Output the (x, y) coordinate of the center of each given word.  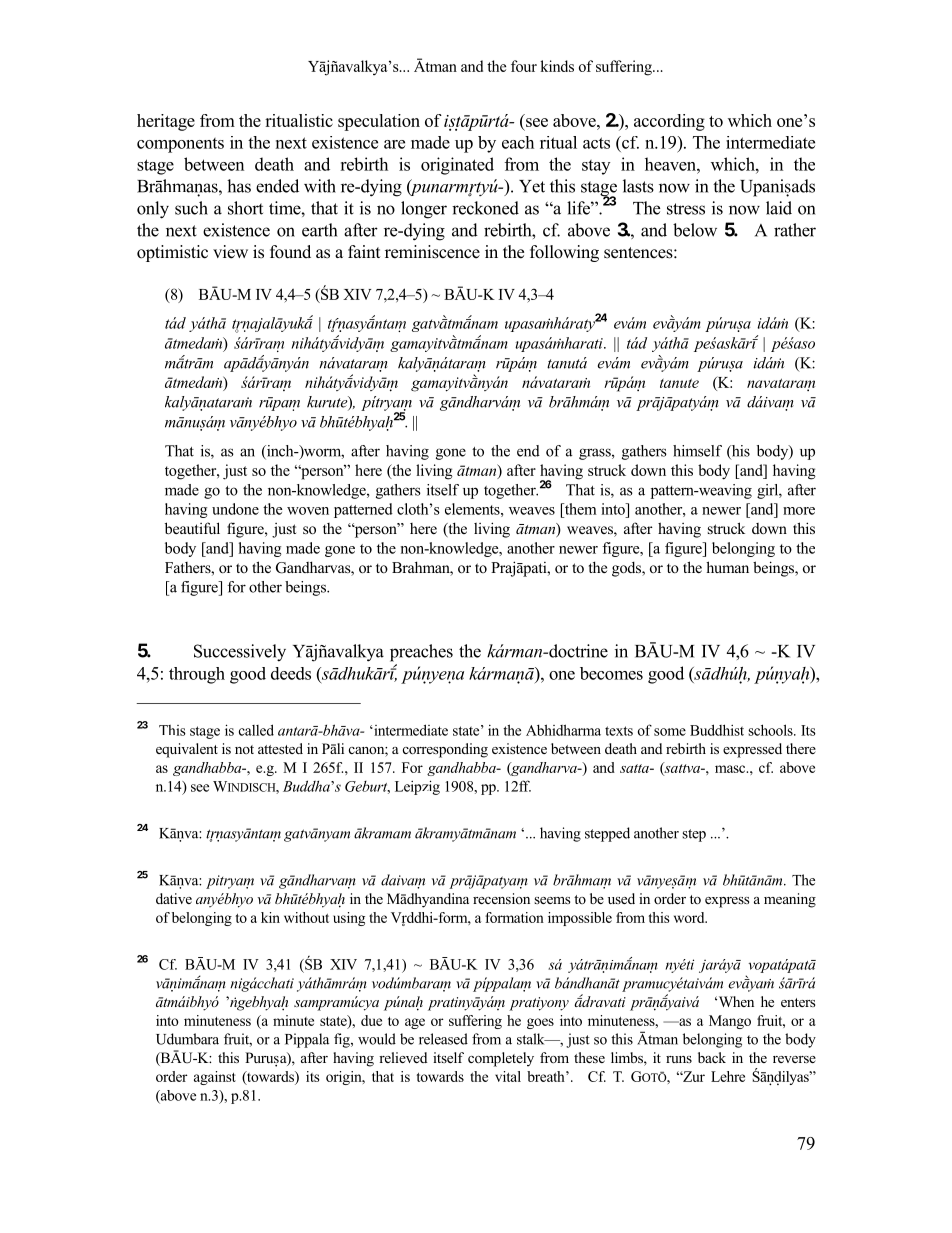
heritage (166, 122)
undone (235, 509)
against (215, 1078)
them (579, 509)
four (524, 66)
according (669, 122)
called (256, 730)
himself (697, 451)
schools (771, 730)
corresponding (445, 750)
